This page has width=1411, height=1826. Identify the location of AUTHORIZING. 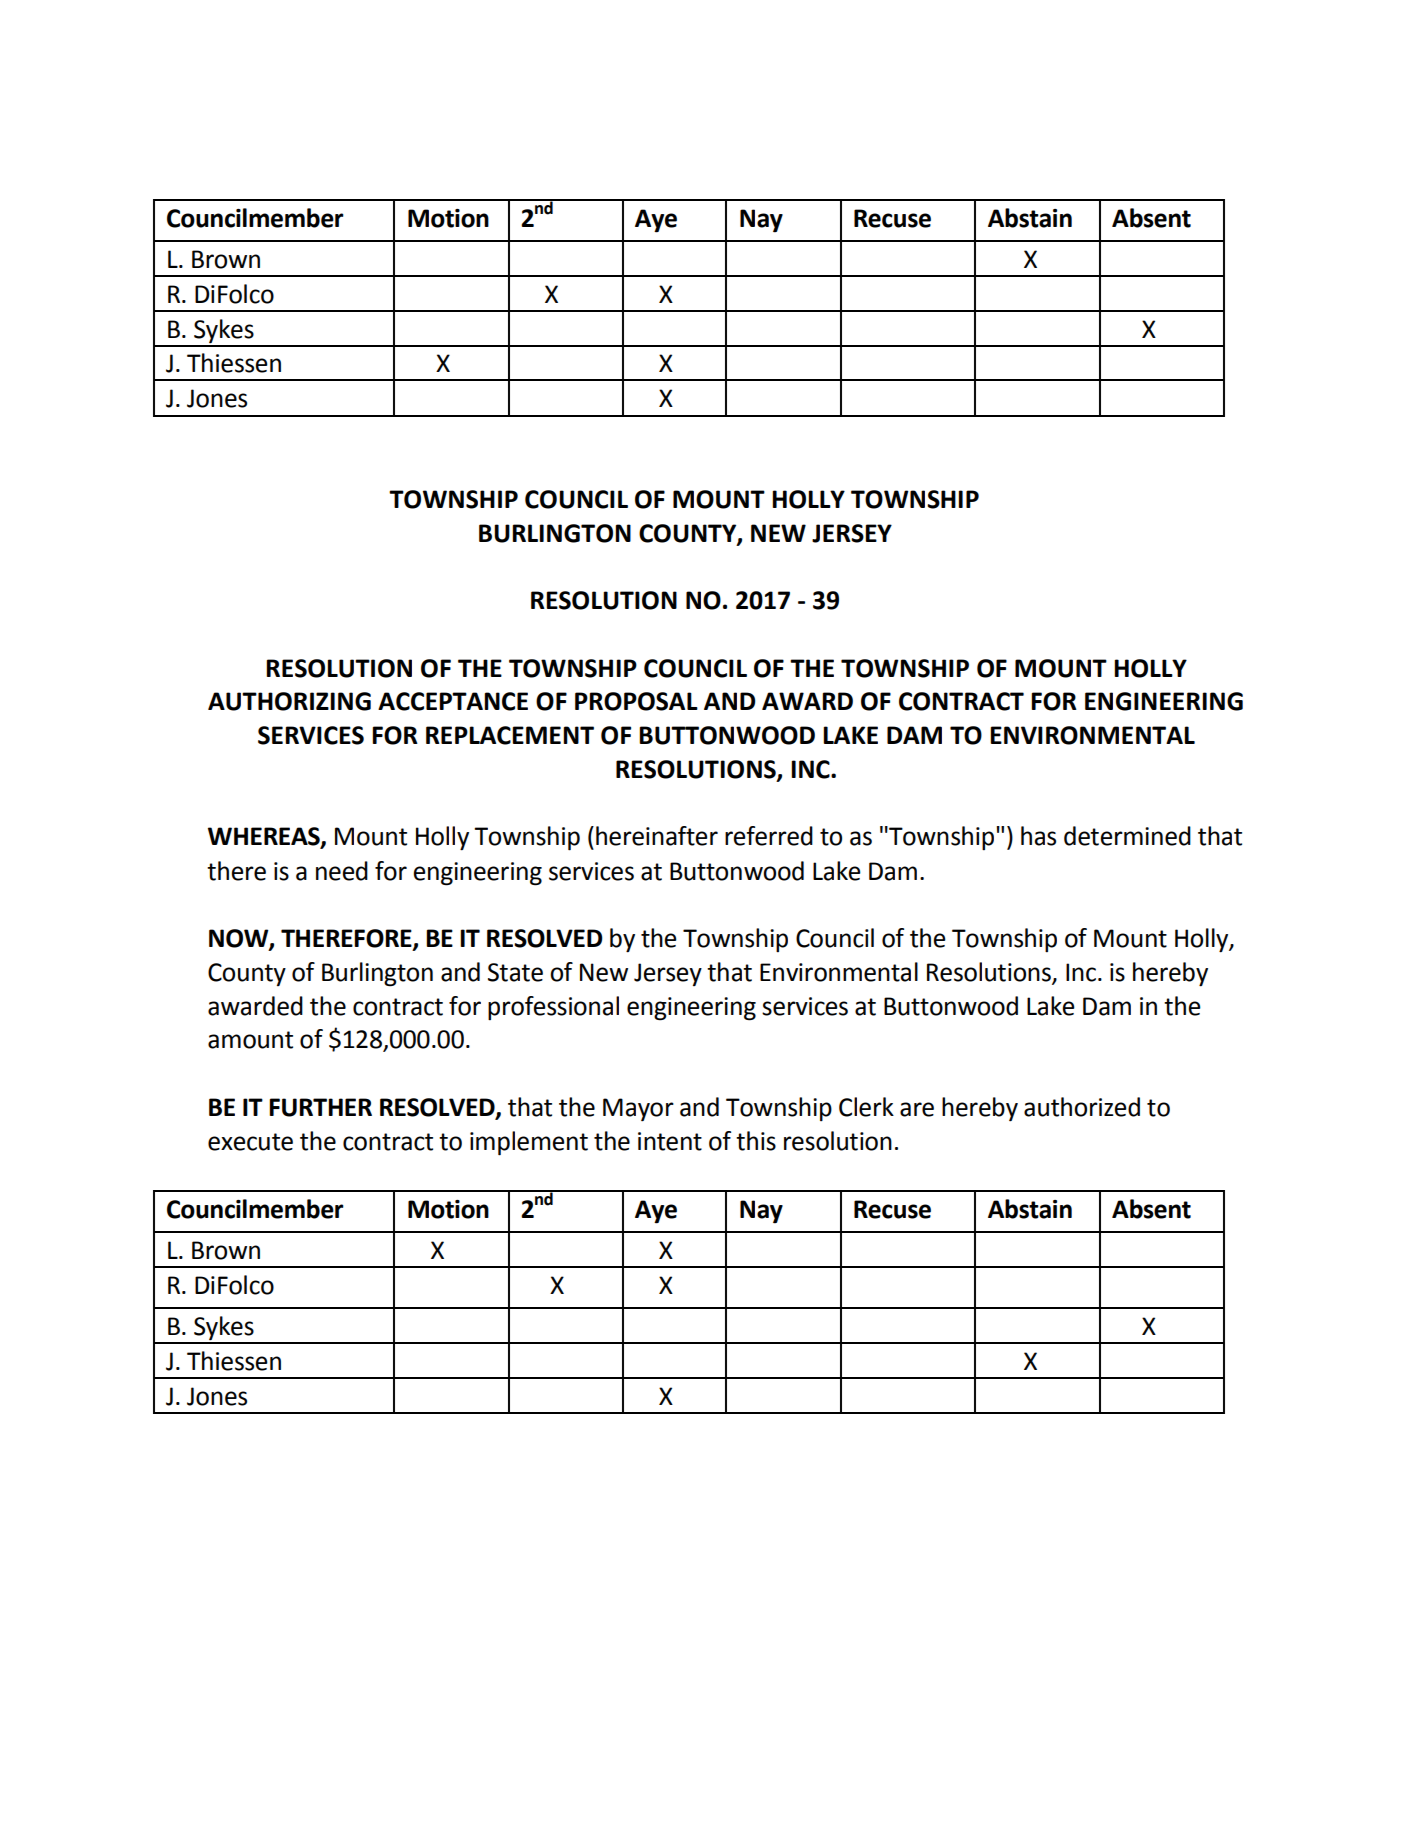
(289, 701).
